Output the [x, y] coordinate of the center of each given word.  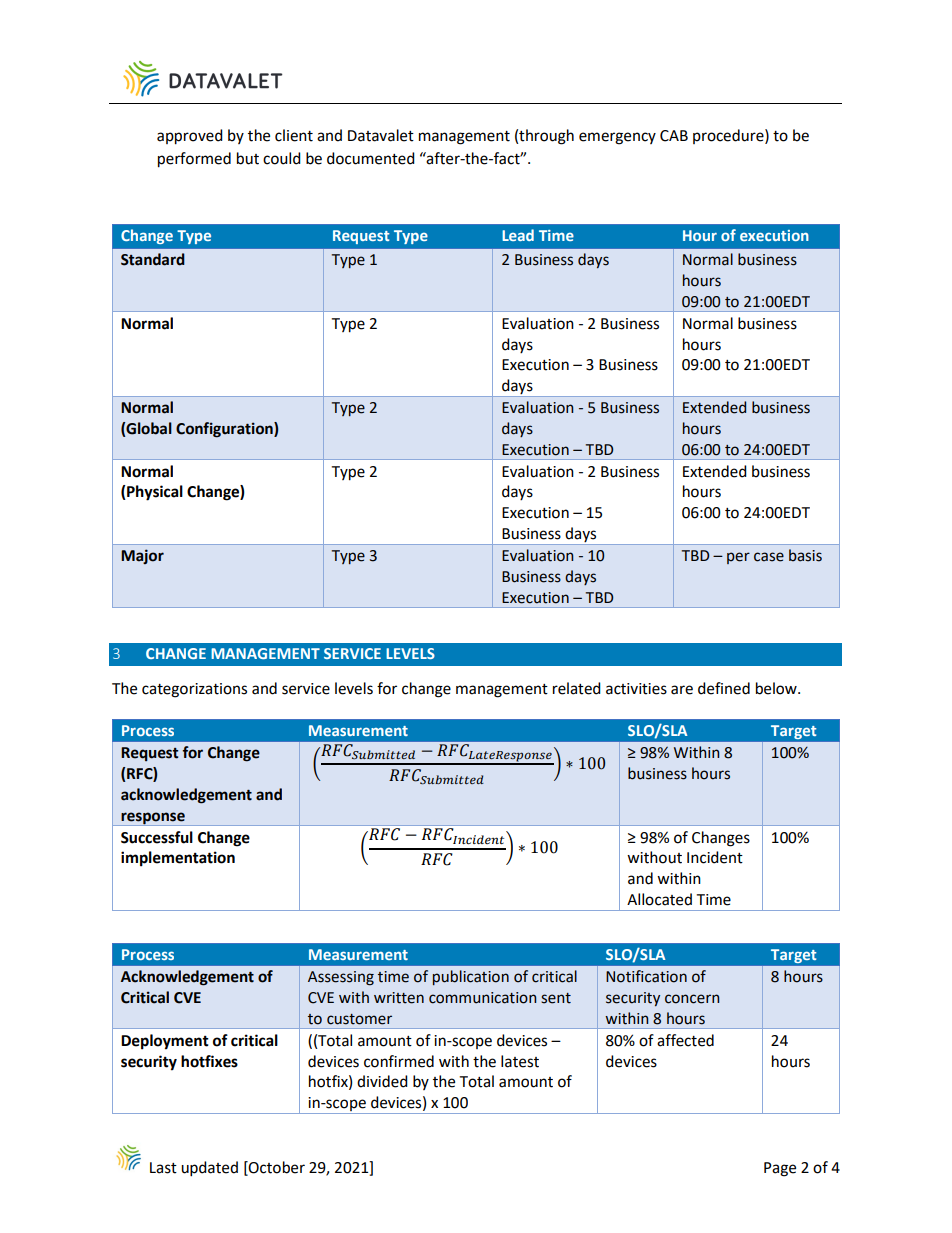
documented [371, 158]
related [577, 688]
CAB [674, 136]
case [769, 557]
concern [692, 999]
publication [471, 977]
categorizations [194, 690]
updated [209, 1169]
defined [724, 688]
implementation [178, 859]
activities [636, 689]
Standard [153, 259]
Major [142, 556]
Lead [518, 235]
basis [805, 555]
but [248, 158]
